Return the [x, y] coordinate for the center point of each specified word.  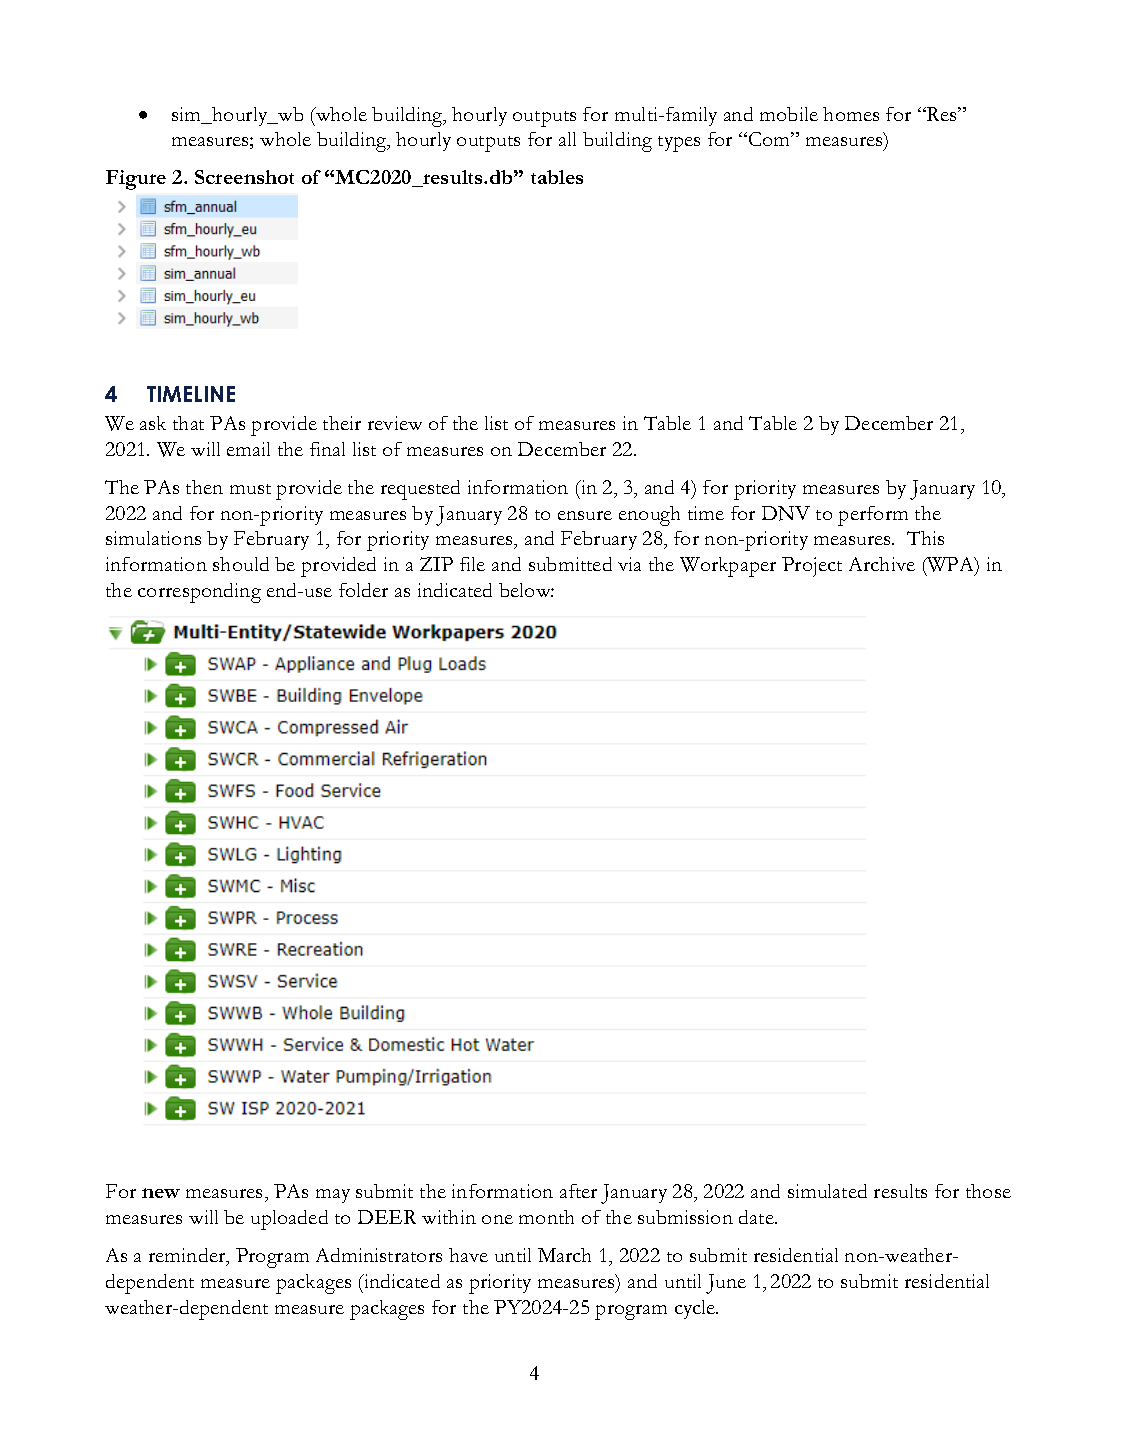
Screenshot [244, 177]
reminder [188, 1257]
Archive [882, 564]
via [629, 564]
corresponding [199, 593]
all [567, 139]
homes [851, 114]
